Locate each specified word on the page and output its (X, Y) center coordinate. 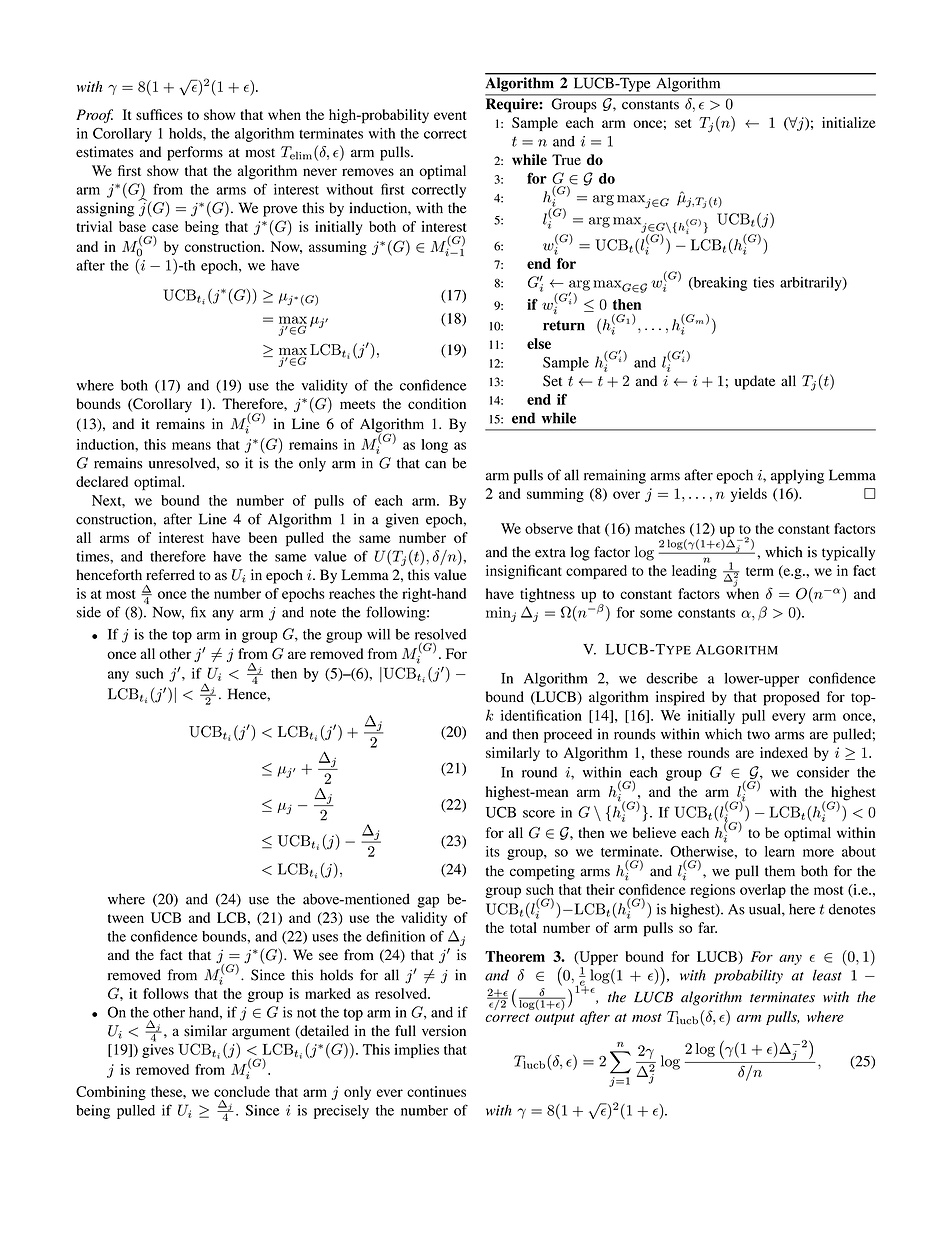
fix (198, 612)
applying (797, 476)
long (434, 446)
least (827, 975)
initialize (849, 122)
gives (158, 1049)
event (450, 115)
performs (195, 153)
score (539, 814)
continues (436, 1091)
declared (102, 481)
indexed (784, 752)
